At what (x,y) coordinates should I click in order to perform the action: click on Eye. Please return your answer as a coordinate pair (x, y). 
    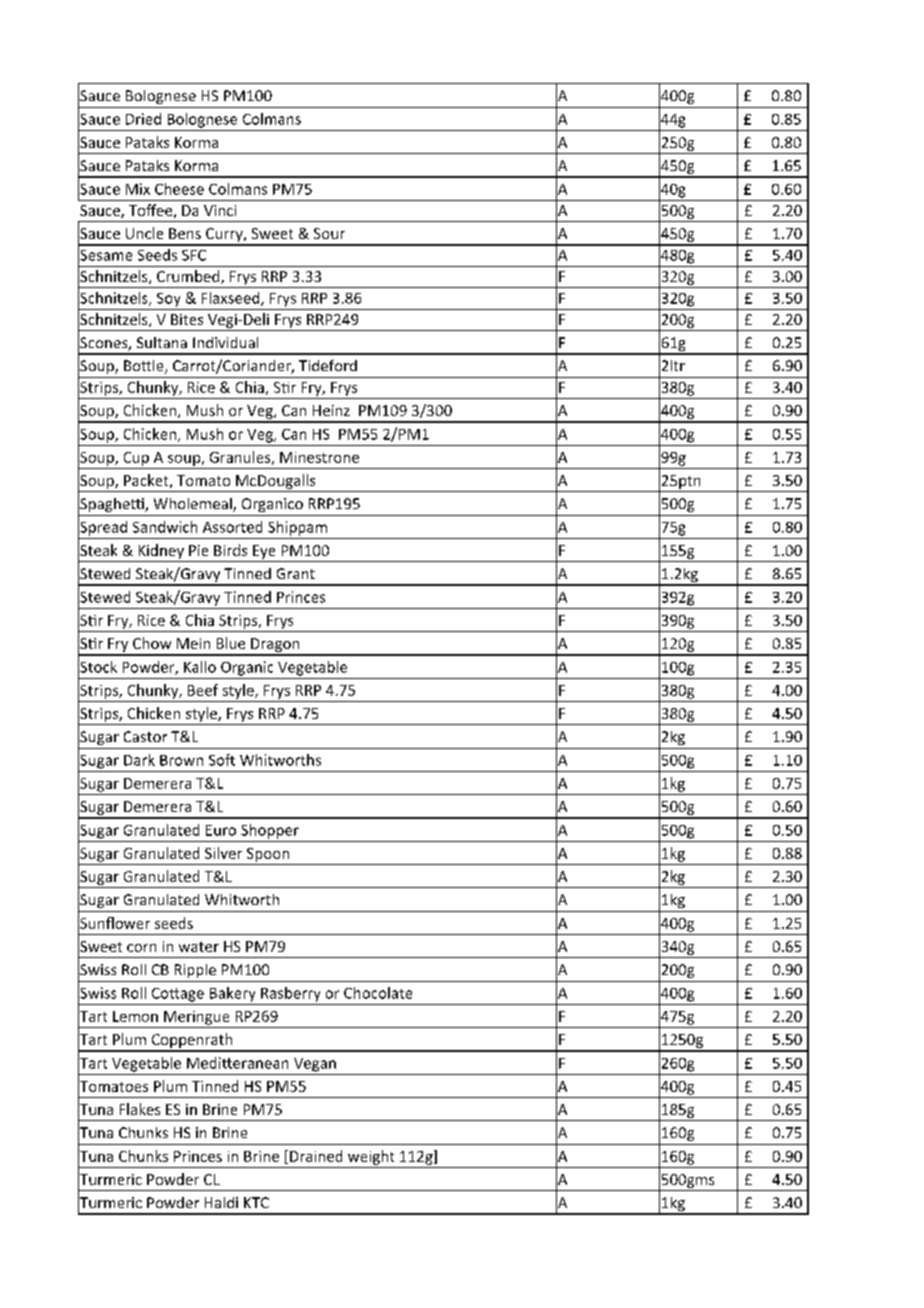
    Looking at the image, I should click on (264, 552).
